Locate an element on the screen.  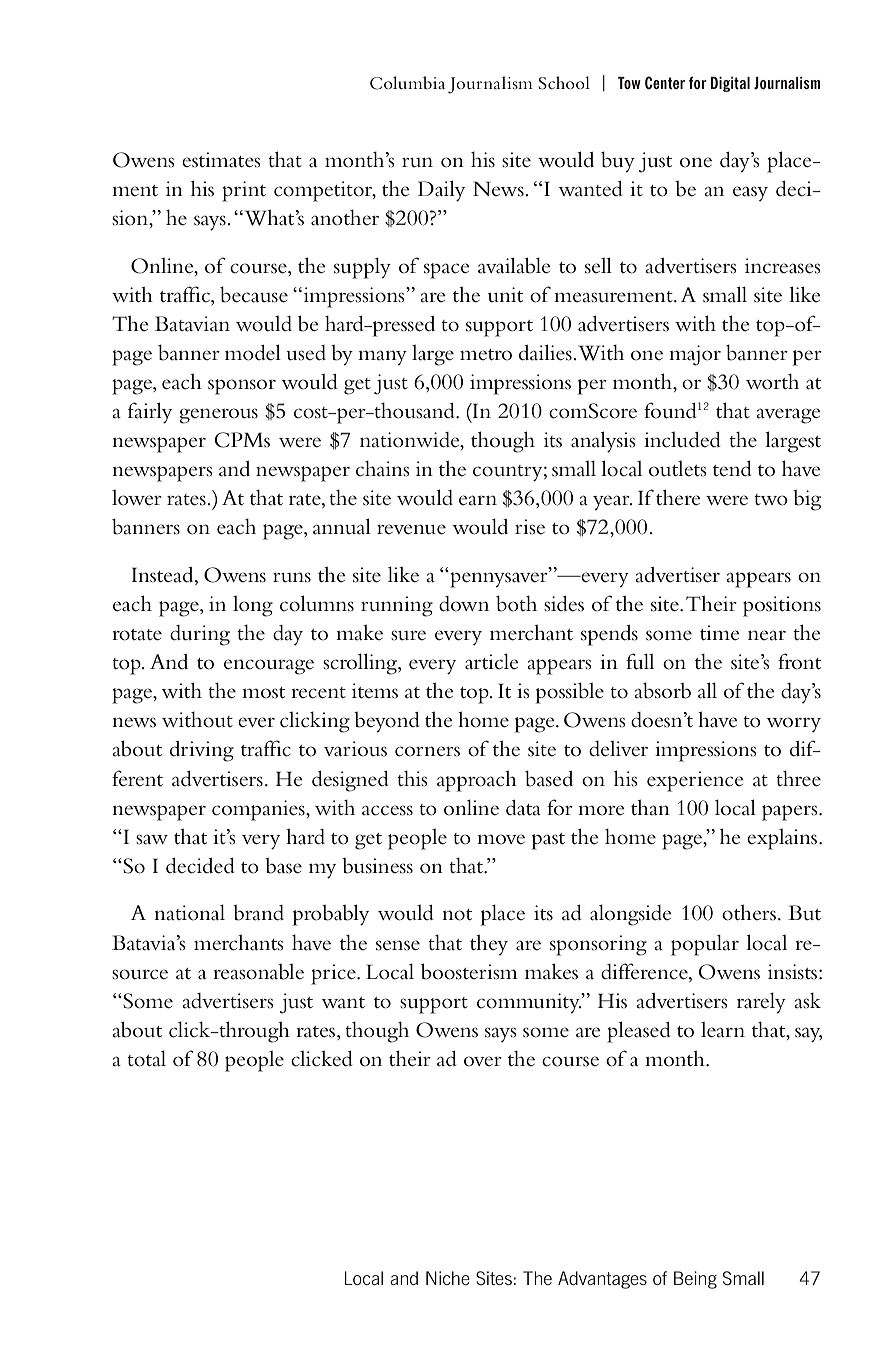
metro is located at coordinates (486, 355).
